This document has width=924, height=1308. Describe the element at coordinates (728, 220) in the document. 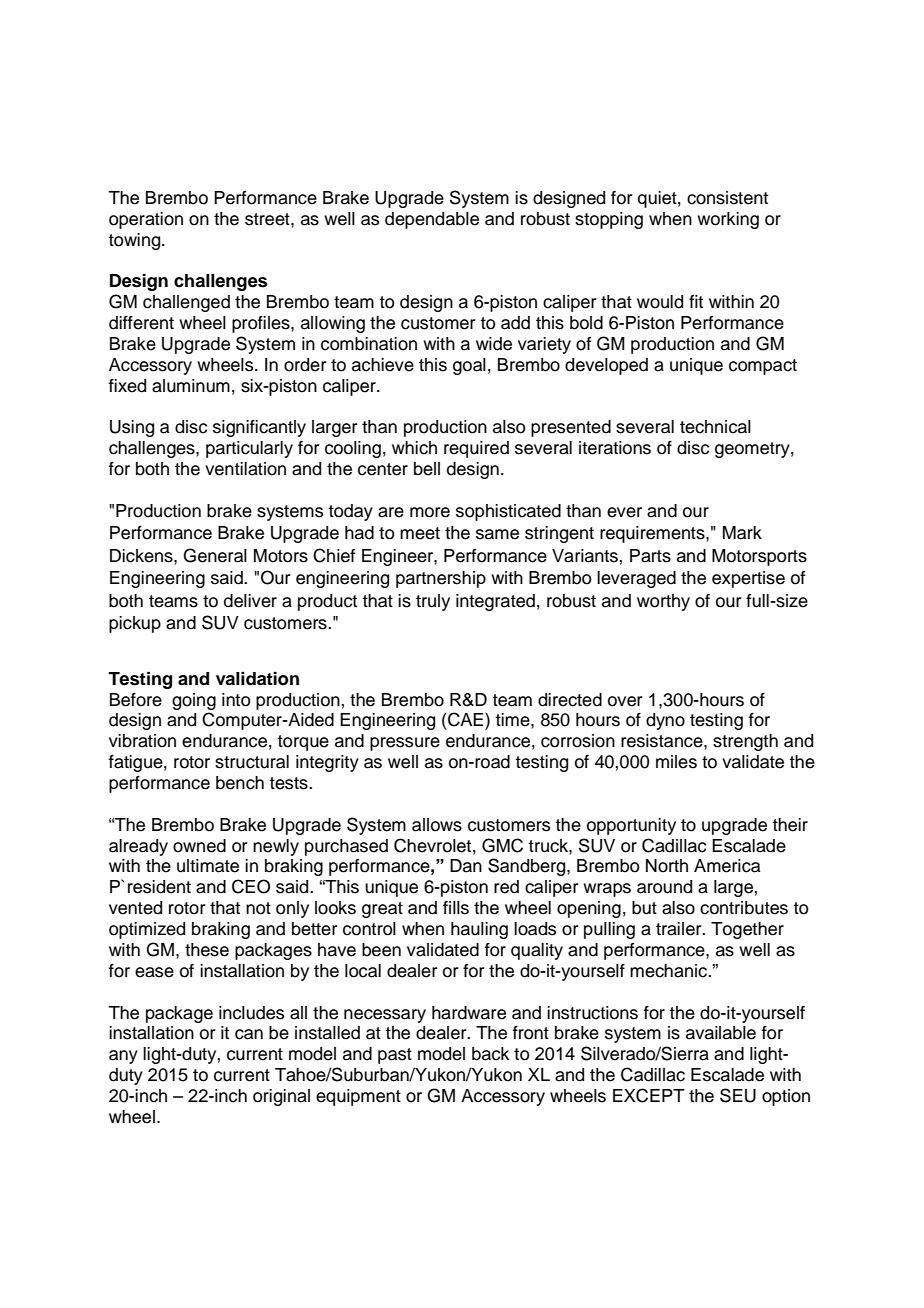

I see `working` at that location.
